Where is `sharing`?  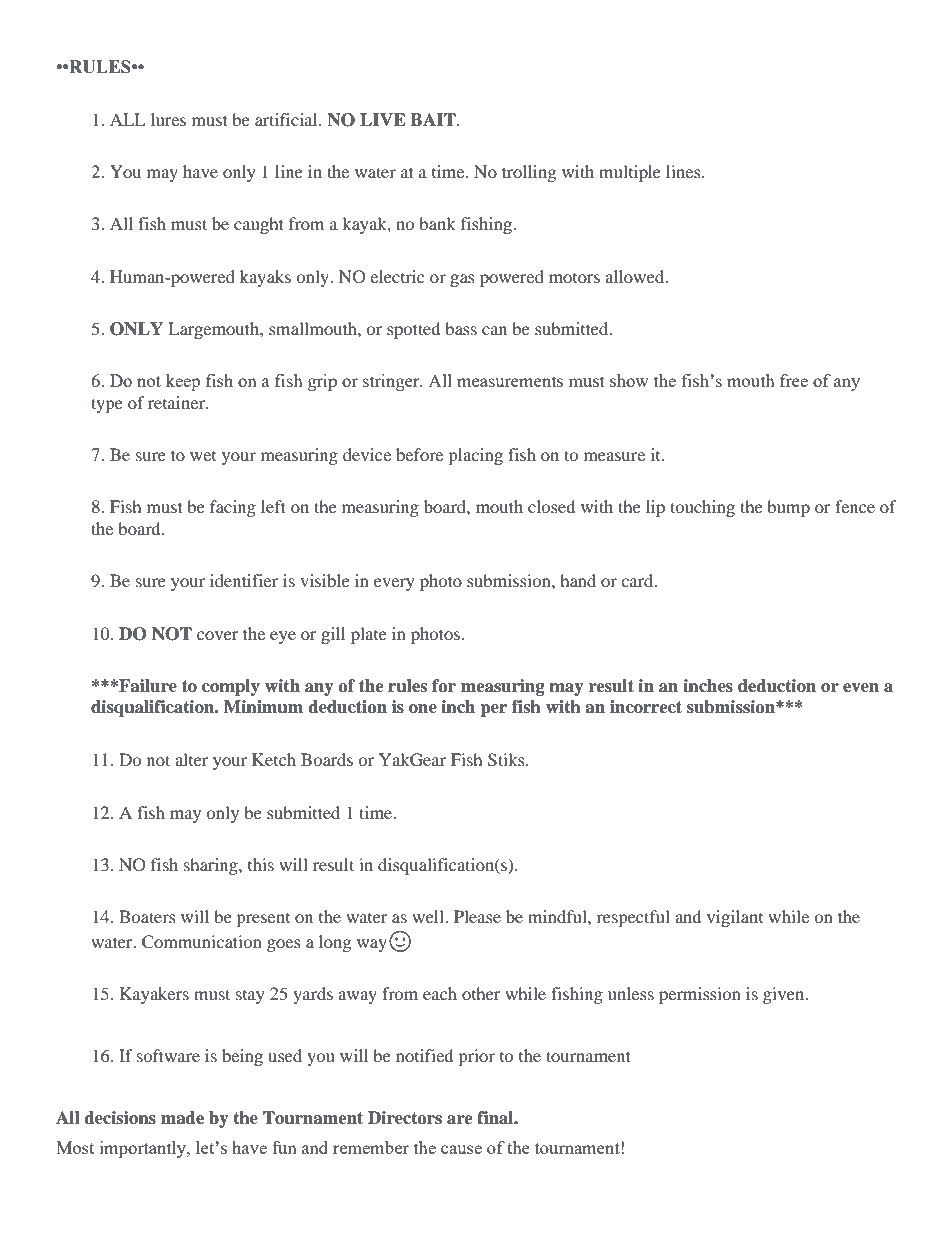
sharing is located at coordinates (212, 866).
